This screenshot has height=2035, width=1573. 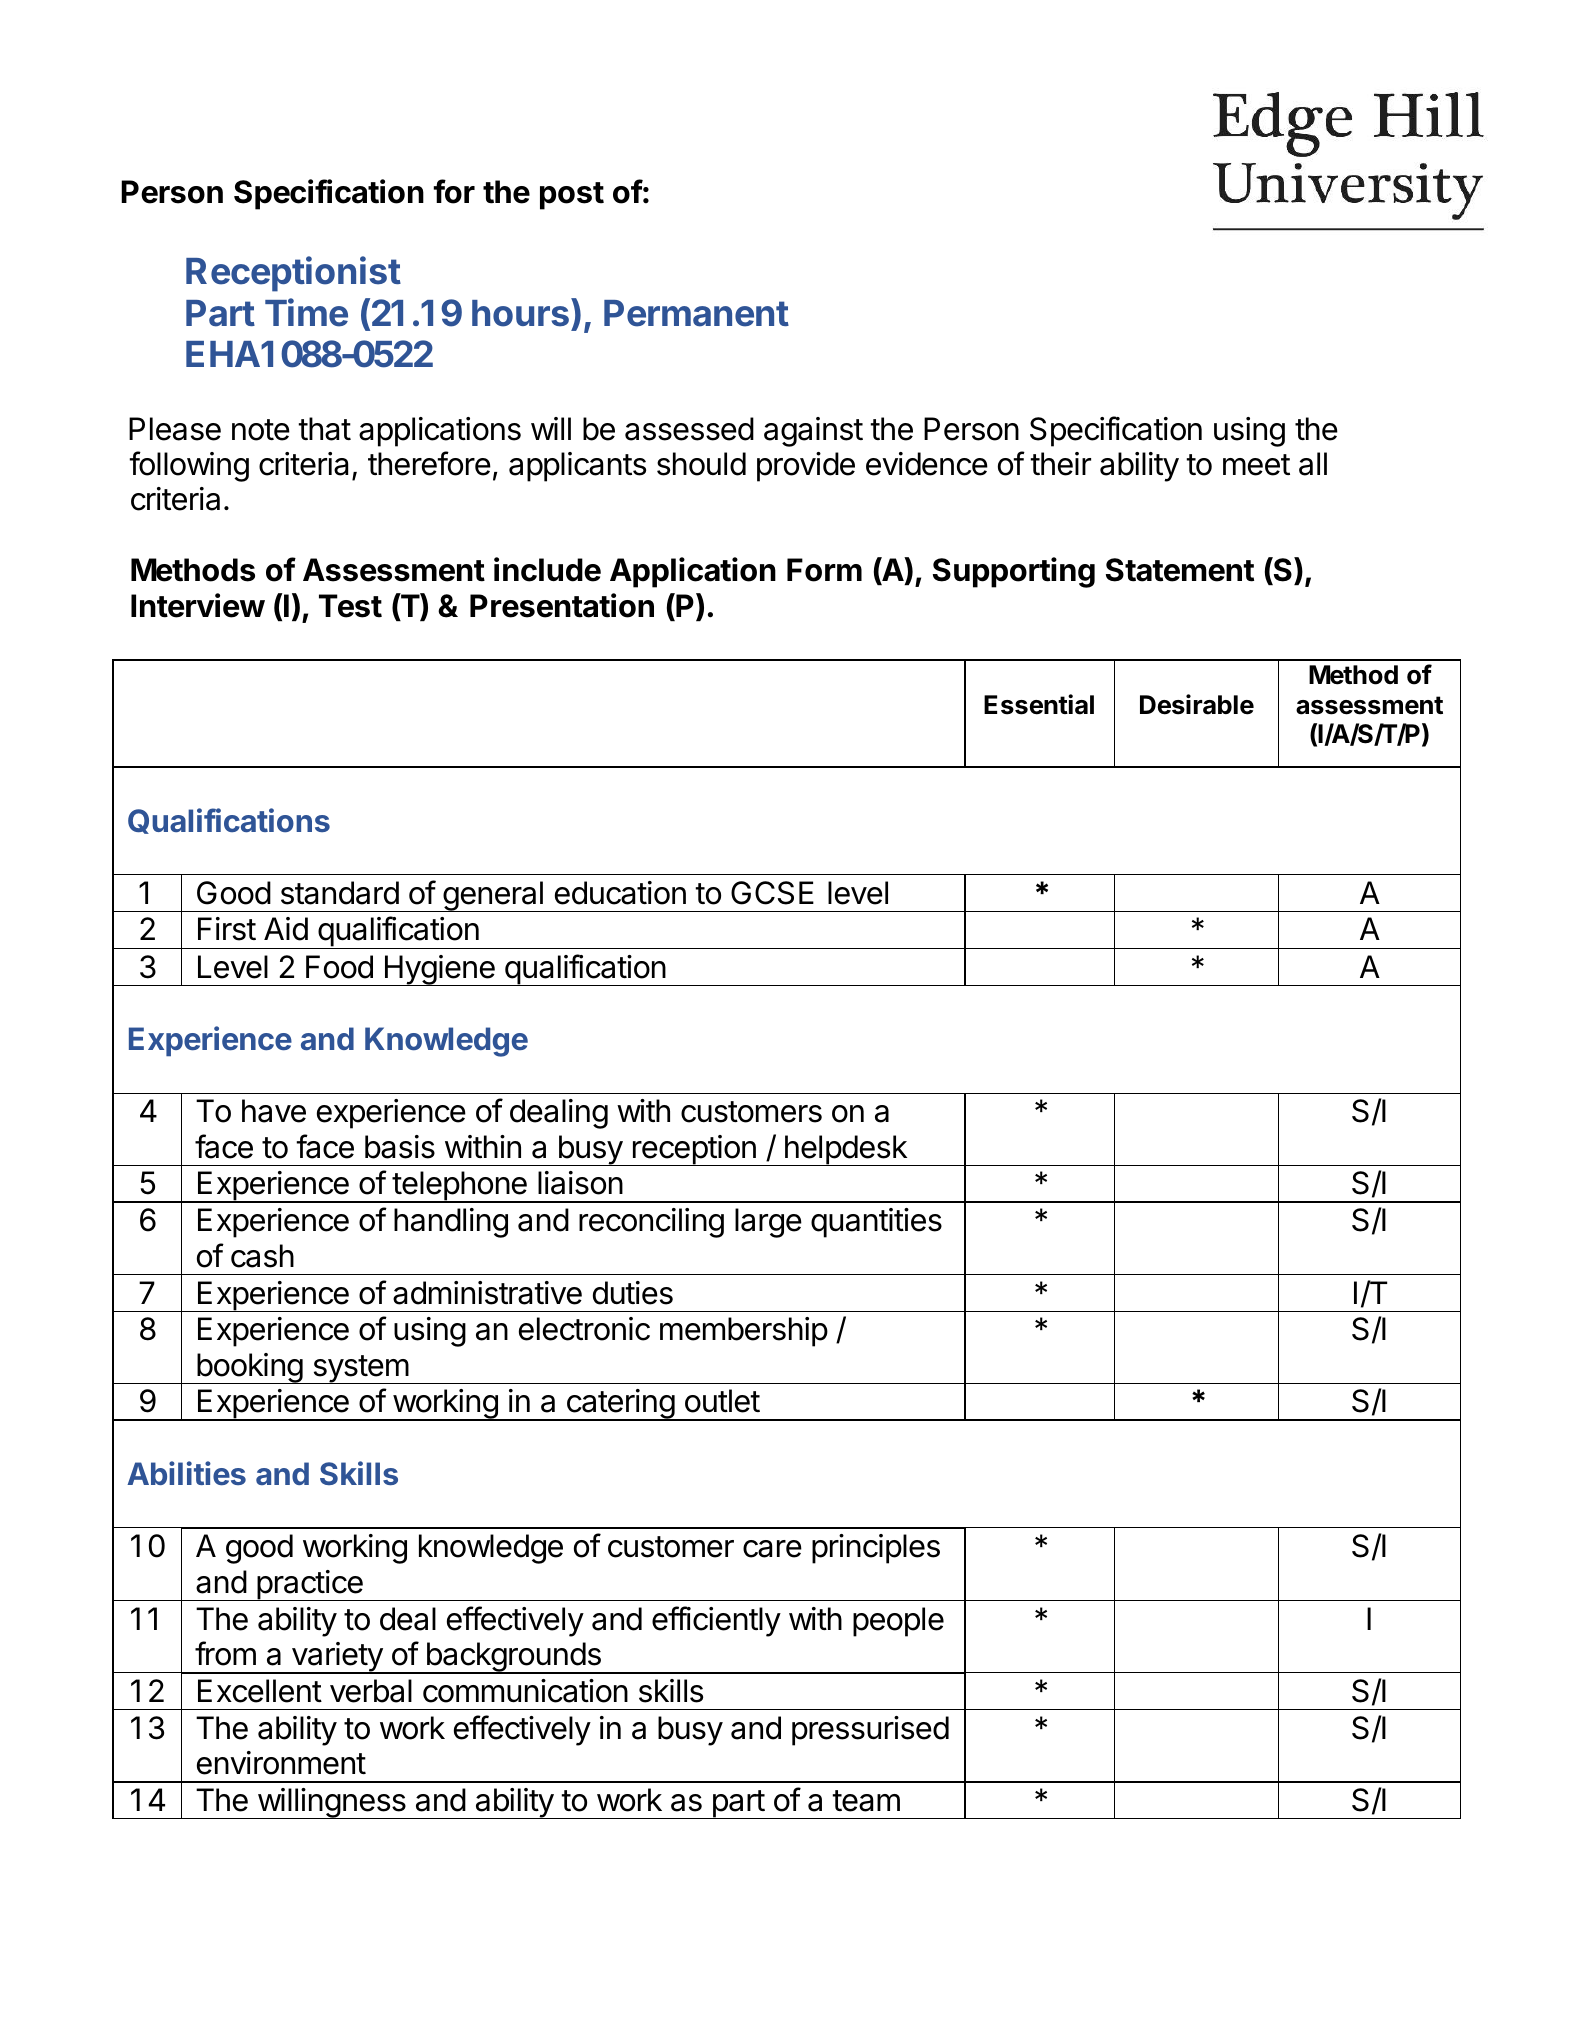 What do you see at coordinates (866, 1801) in the screenshot?
I see `team` at bounding box center [866, 1801].
